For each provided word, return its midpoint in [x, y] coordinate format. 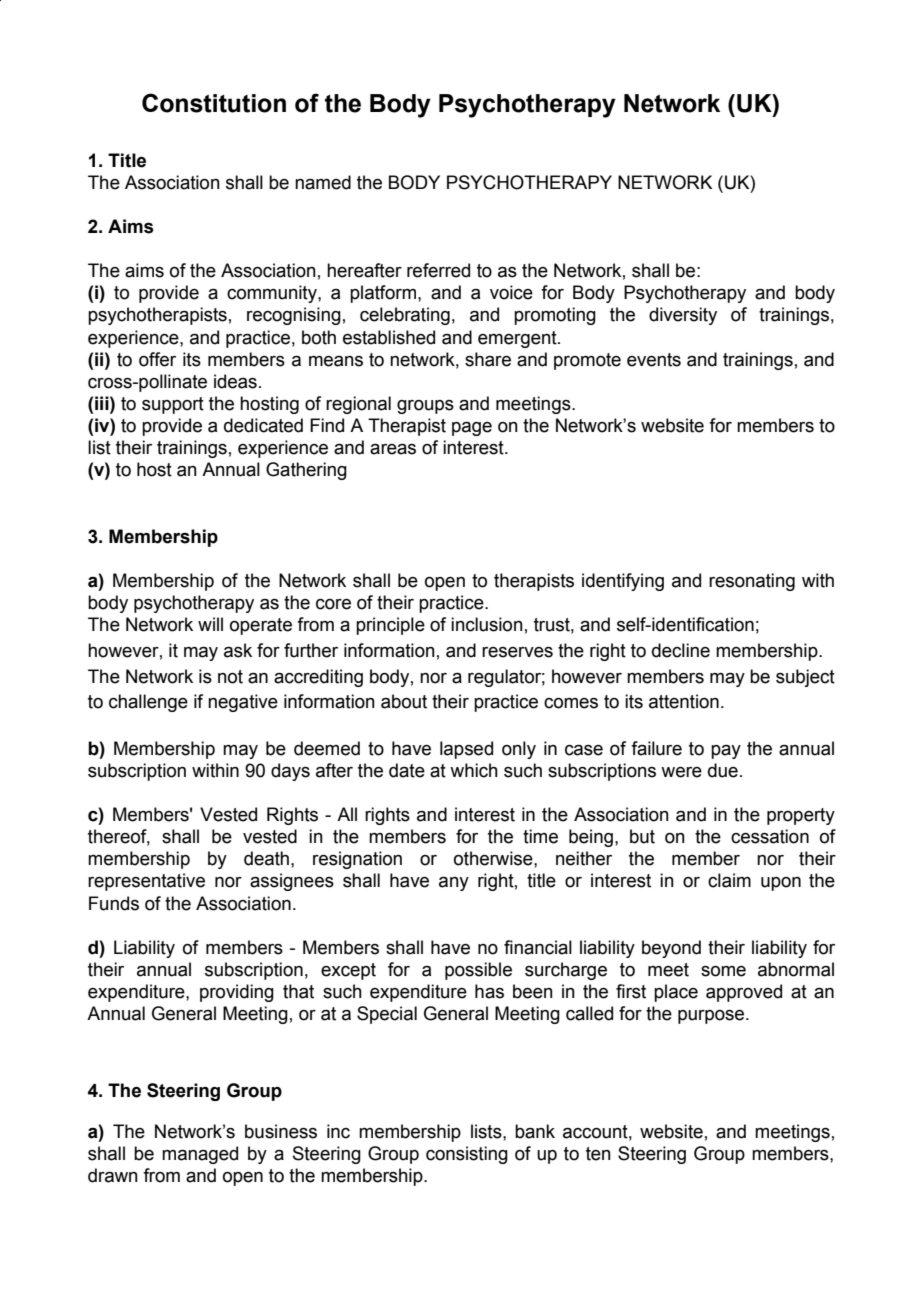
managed [200, 1155]
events [654, 360]
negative [243, 703]
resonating [752, 582]
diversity [683, 316]
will [210, 624]
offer [157, 359]
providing [237, 993]
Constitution [214, 103]
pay [726, 752]
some [723, 971]
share [488, 359]
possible [478, 971]
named [323, 182]
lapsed [466, 750]
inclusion [487, 624]
